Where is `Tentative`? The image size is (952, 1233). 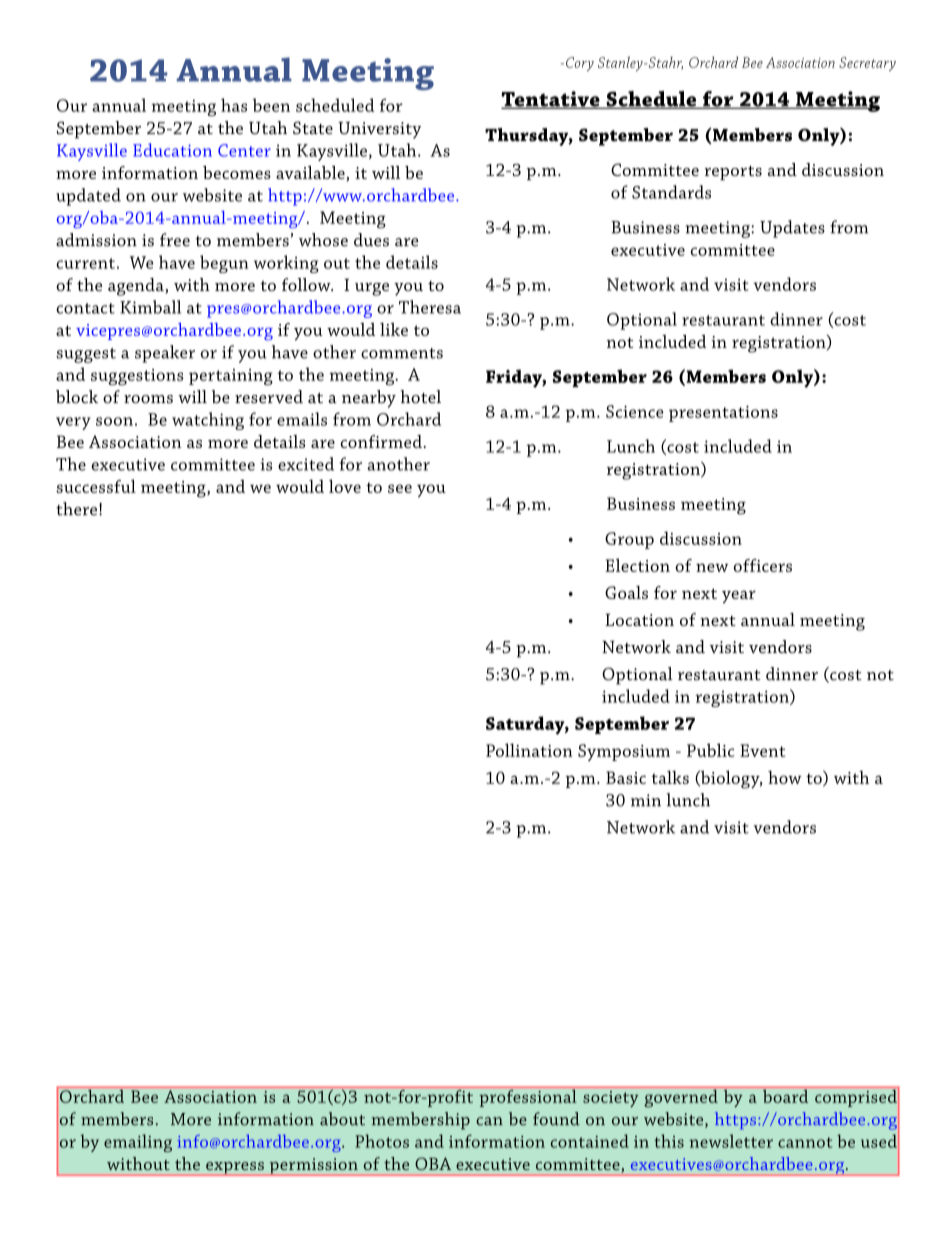
Tentative is located at coordinates (551, 100).
